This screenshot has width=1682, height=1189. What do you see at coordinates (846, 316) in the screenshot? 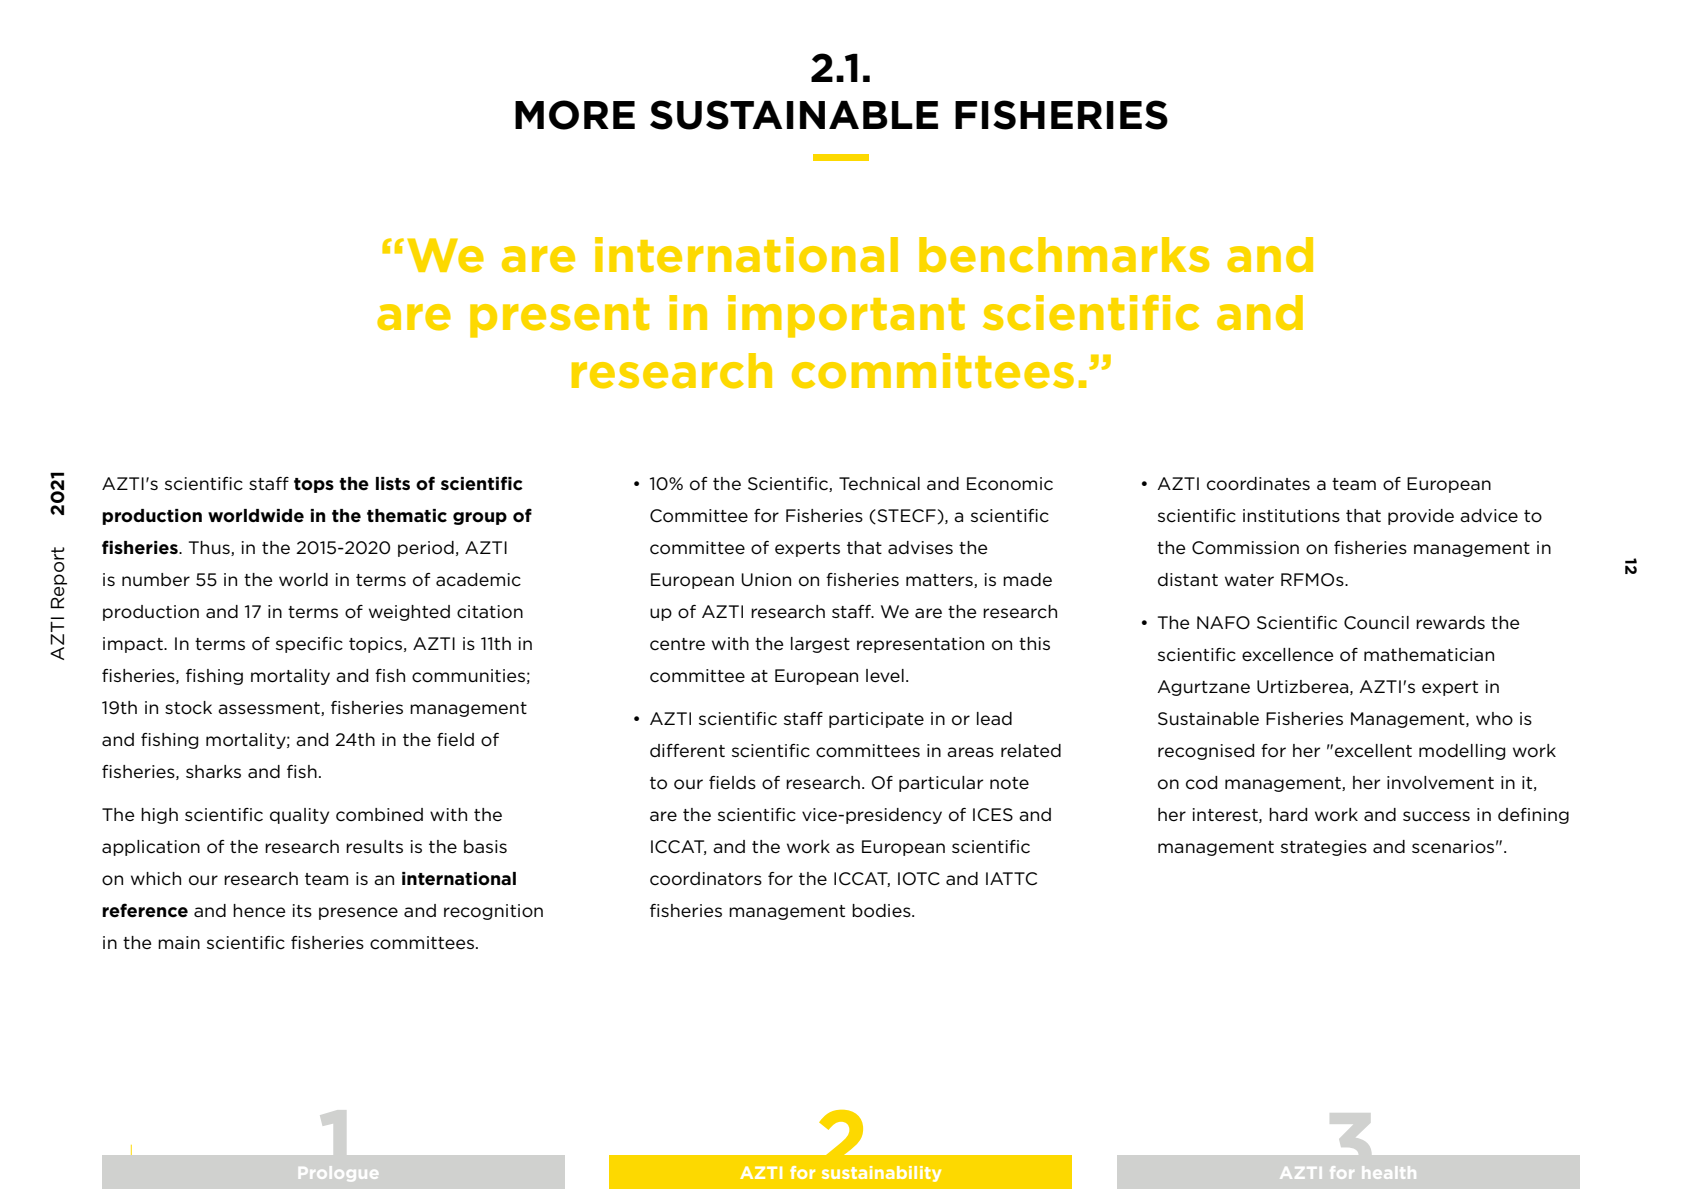
I see `important` at bounding box center [846, 316].
